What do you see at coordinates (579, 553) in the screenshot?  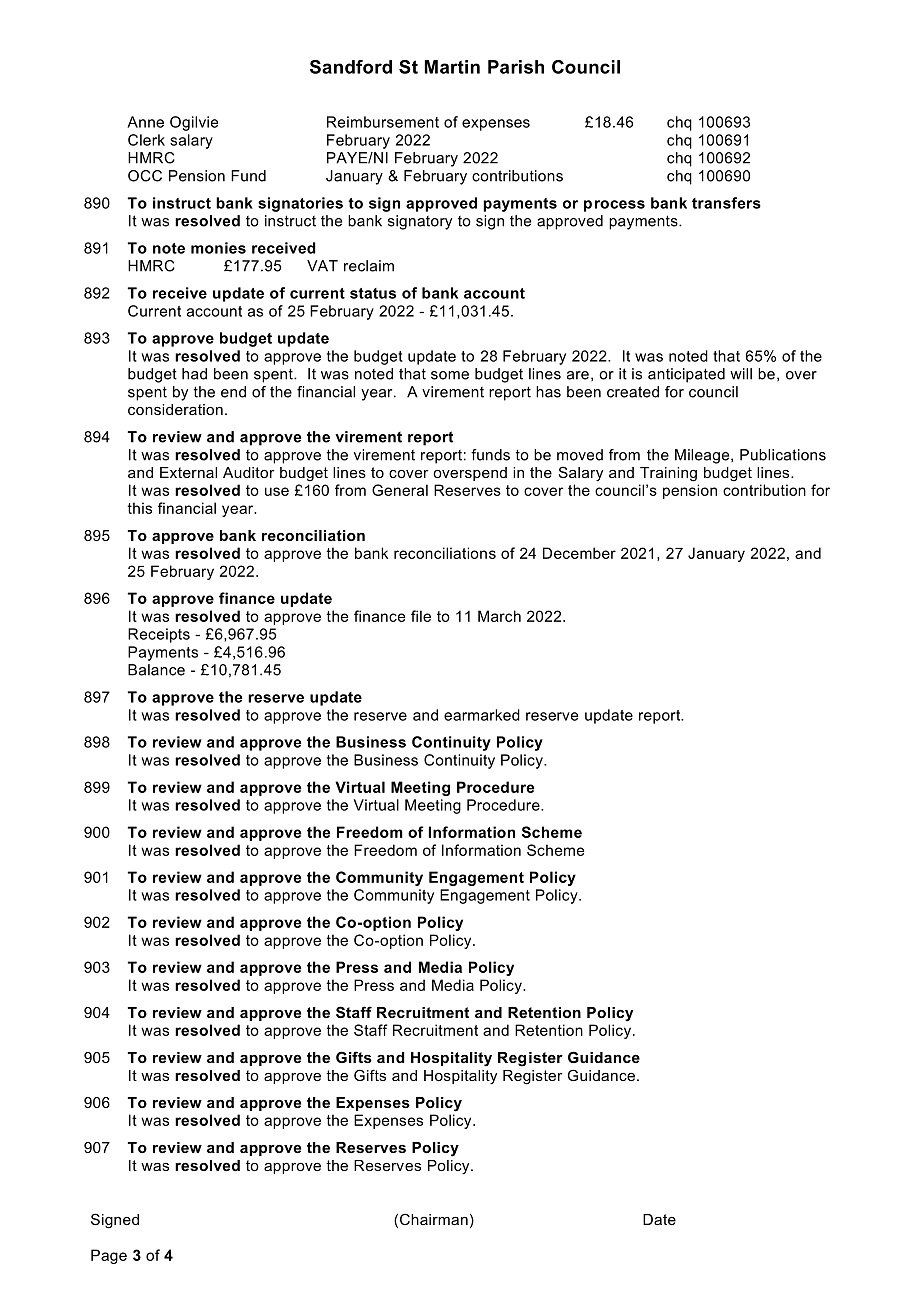 I see `December` at bounding box center [579, 553].
